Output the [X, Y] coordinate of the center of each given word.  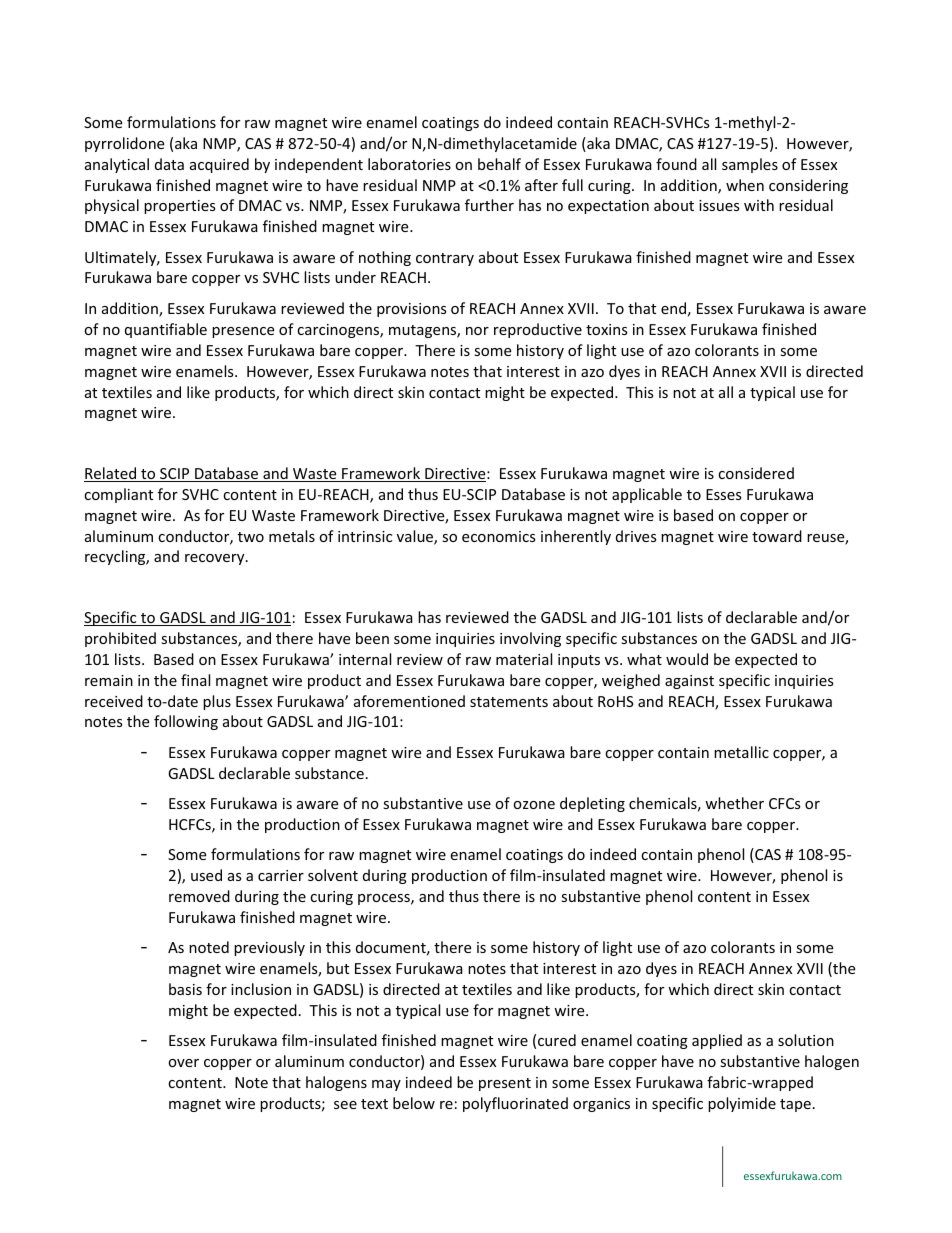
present [505, 1084]
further [489, 205]
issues [719, 205]
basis [185, 989]
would [687, 659]
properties [180, 207]
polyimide [742, 1104]
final [195, 680]
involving [530, 639]
